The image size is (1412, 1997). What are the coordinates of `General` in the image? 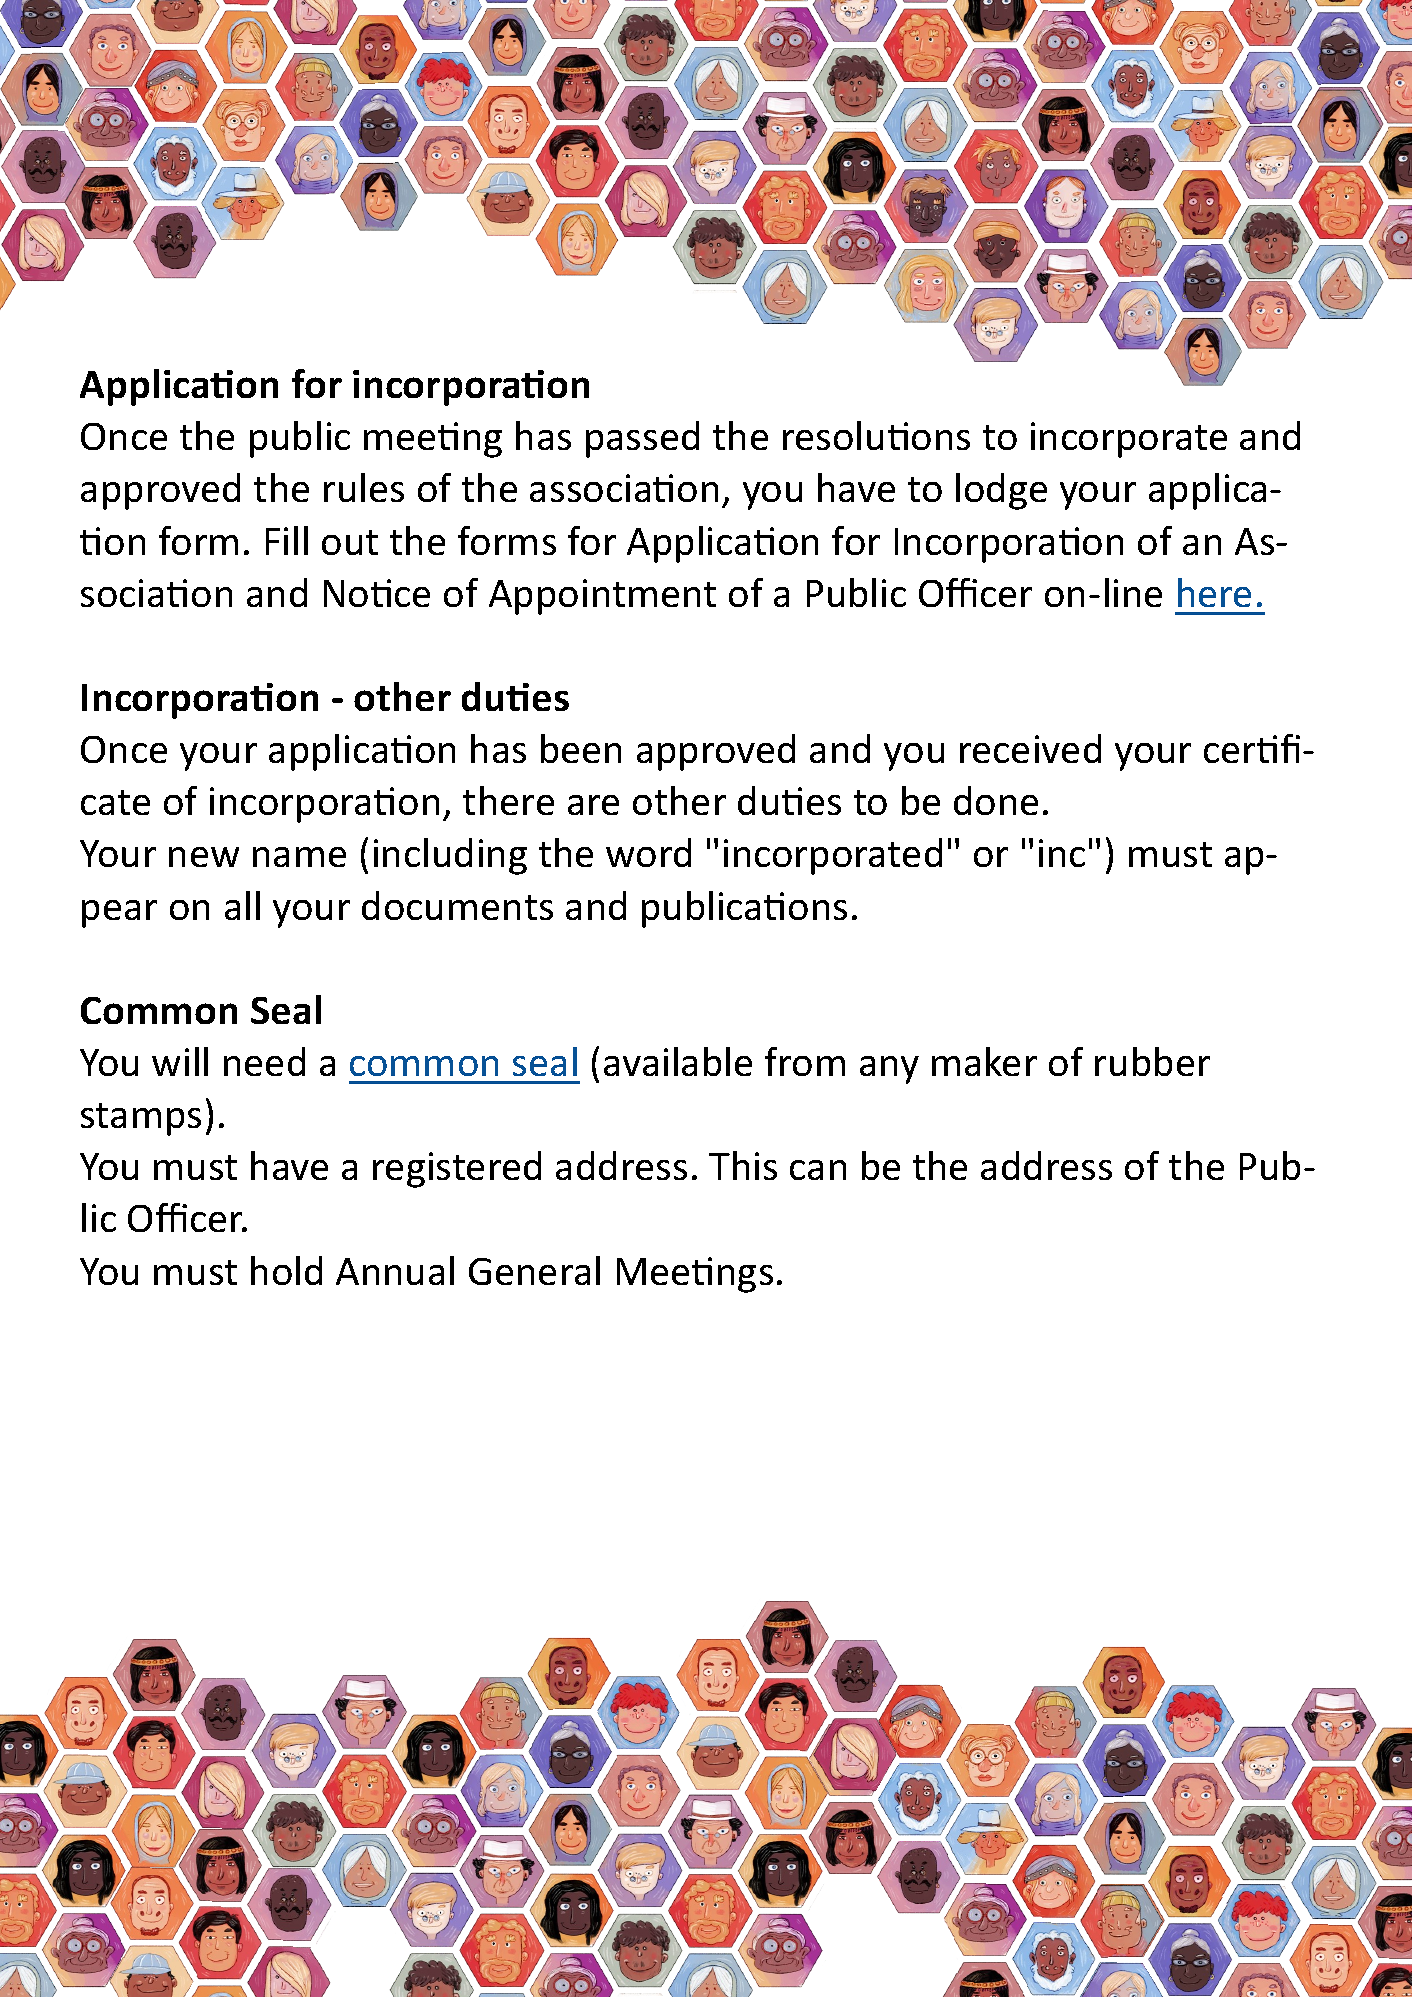 It's located at (534, 1270).
